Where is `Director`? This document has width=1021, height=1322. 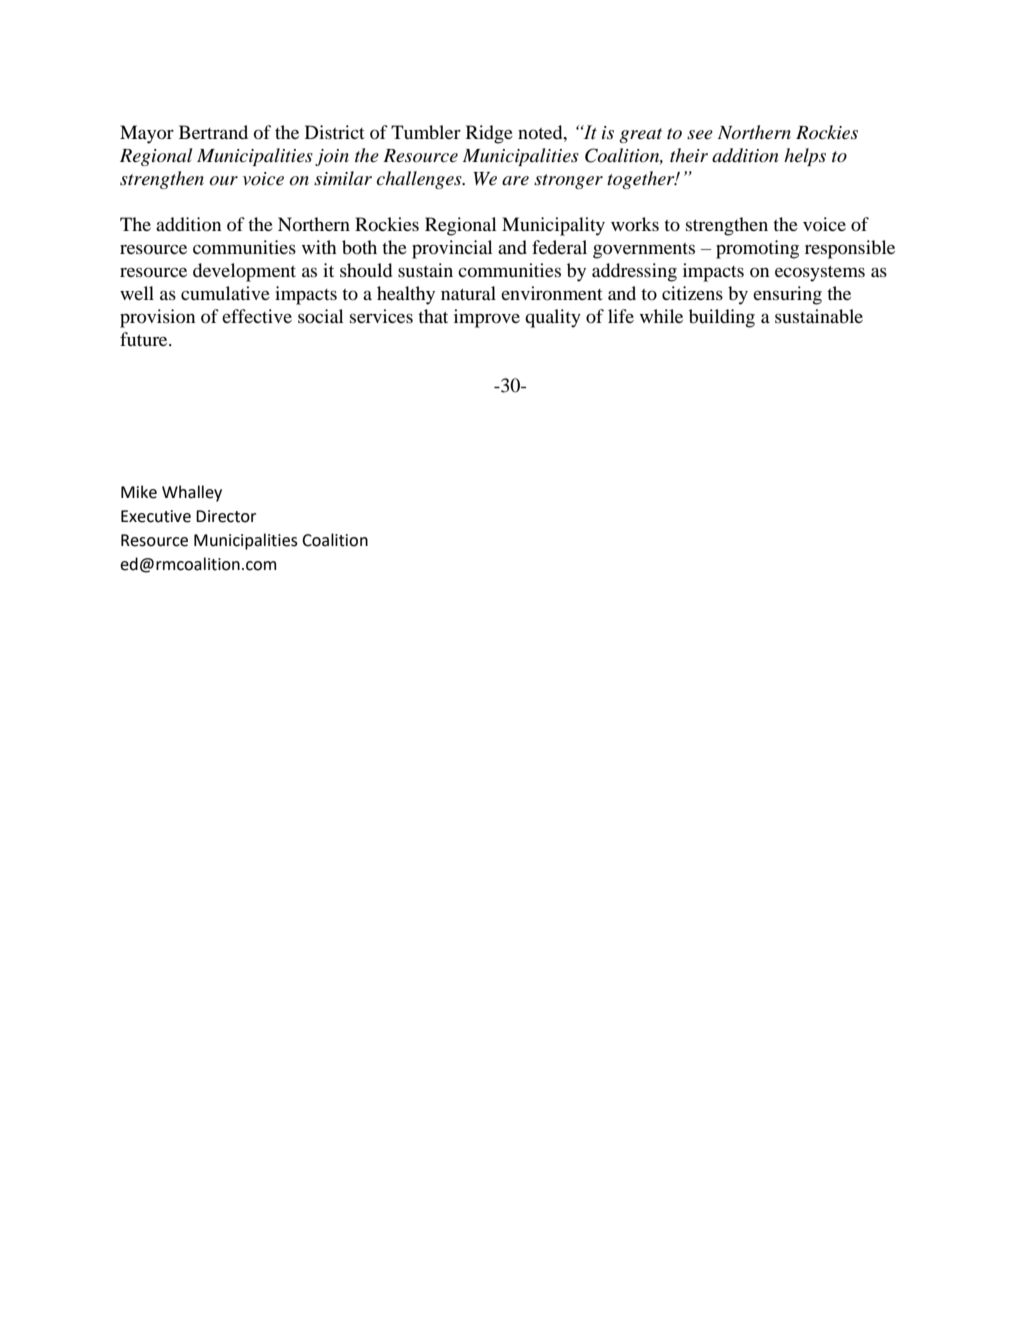 Director is located at coordinates (226, 516).
